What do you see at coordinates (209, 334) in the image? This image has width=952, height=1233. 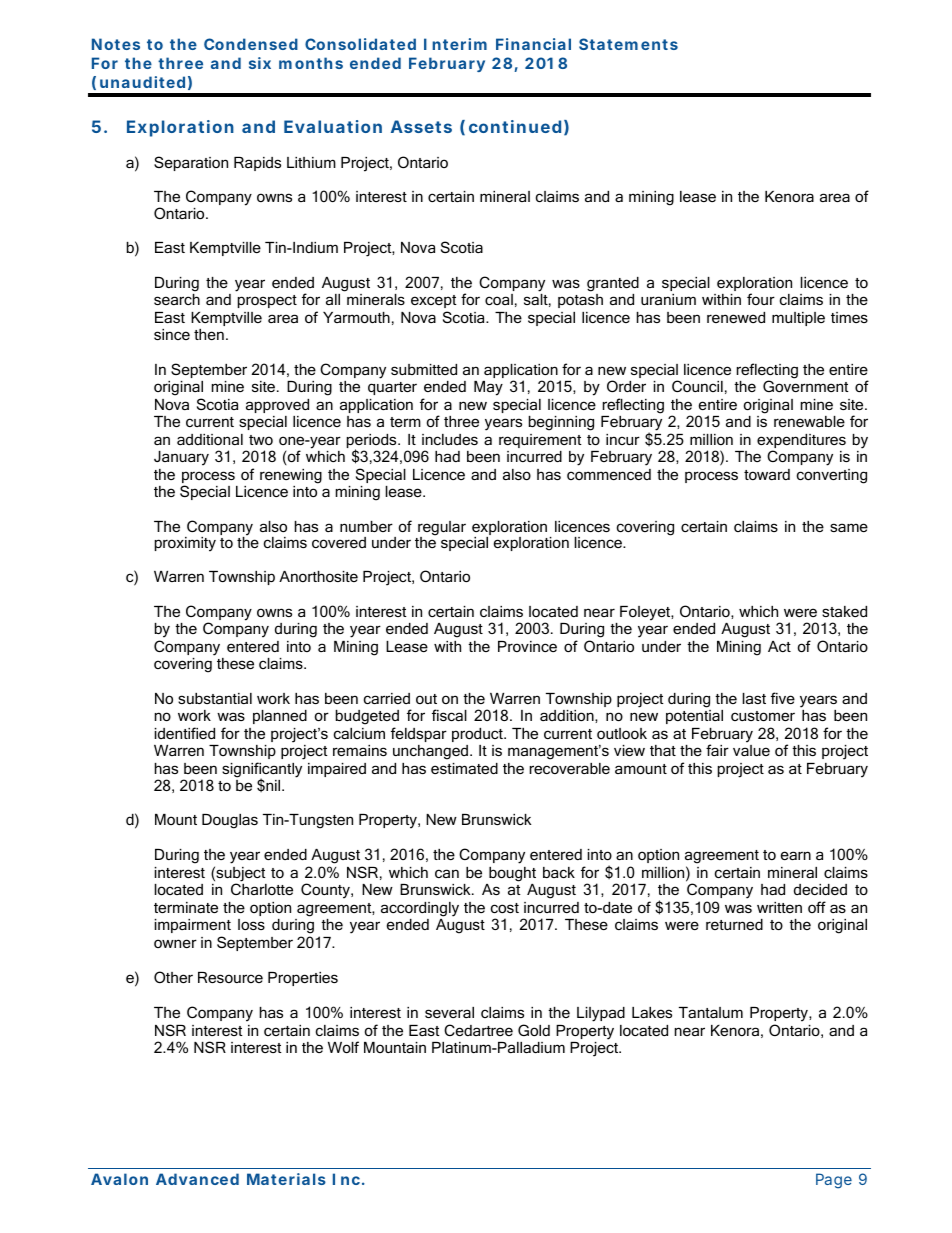 I see `then` at bounding box center [209, 334].
